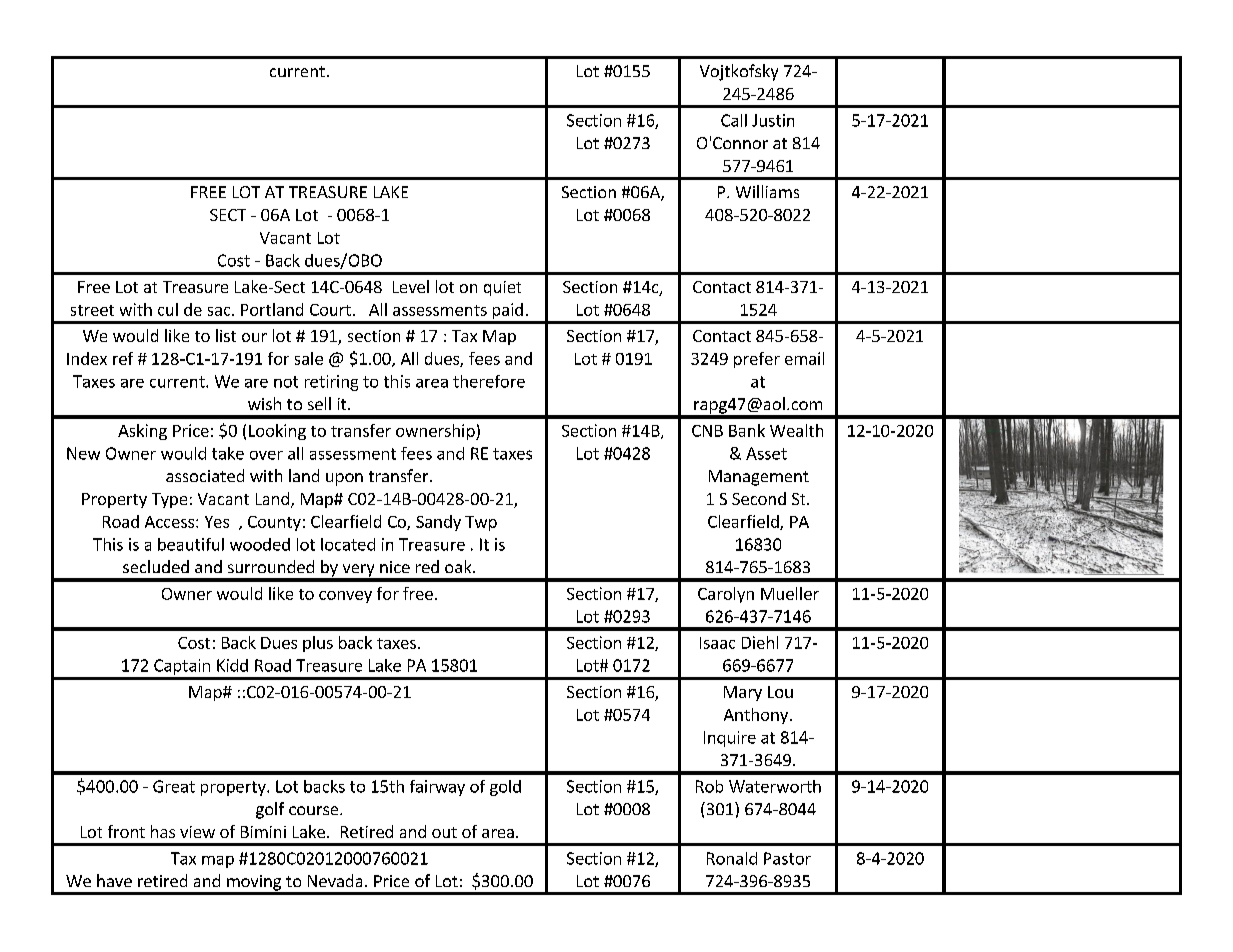 The width and height of the page is (1233, 952). Describe the element at coordinates (717, 643) in the page. I see `Isaac` at that location.
